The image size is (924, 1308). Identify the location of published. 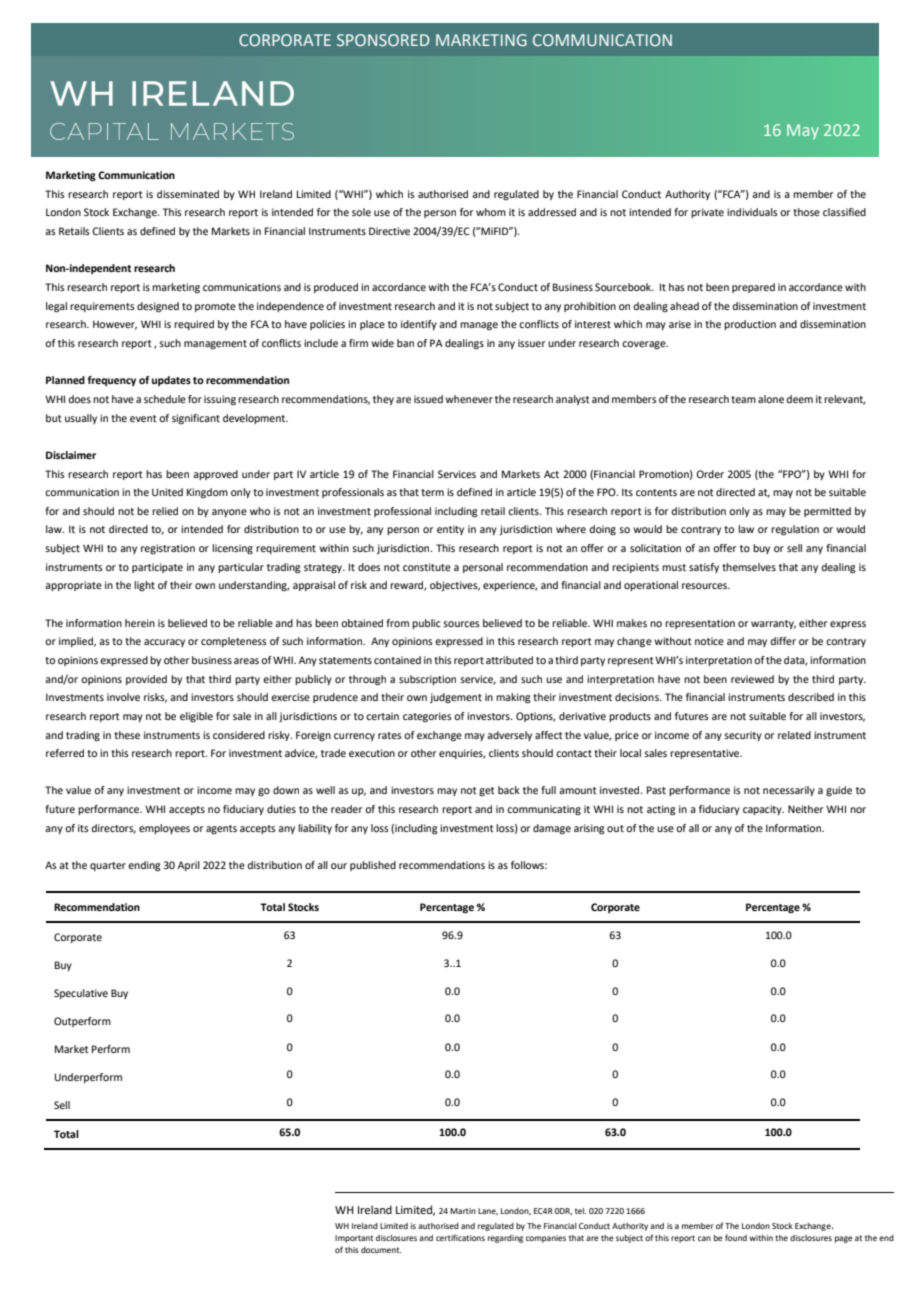
(373, 866).
